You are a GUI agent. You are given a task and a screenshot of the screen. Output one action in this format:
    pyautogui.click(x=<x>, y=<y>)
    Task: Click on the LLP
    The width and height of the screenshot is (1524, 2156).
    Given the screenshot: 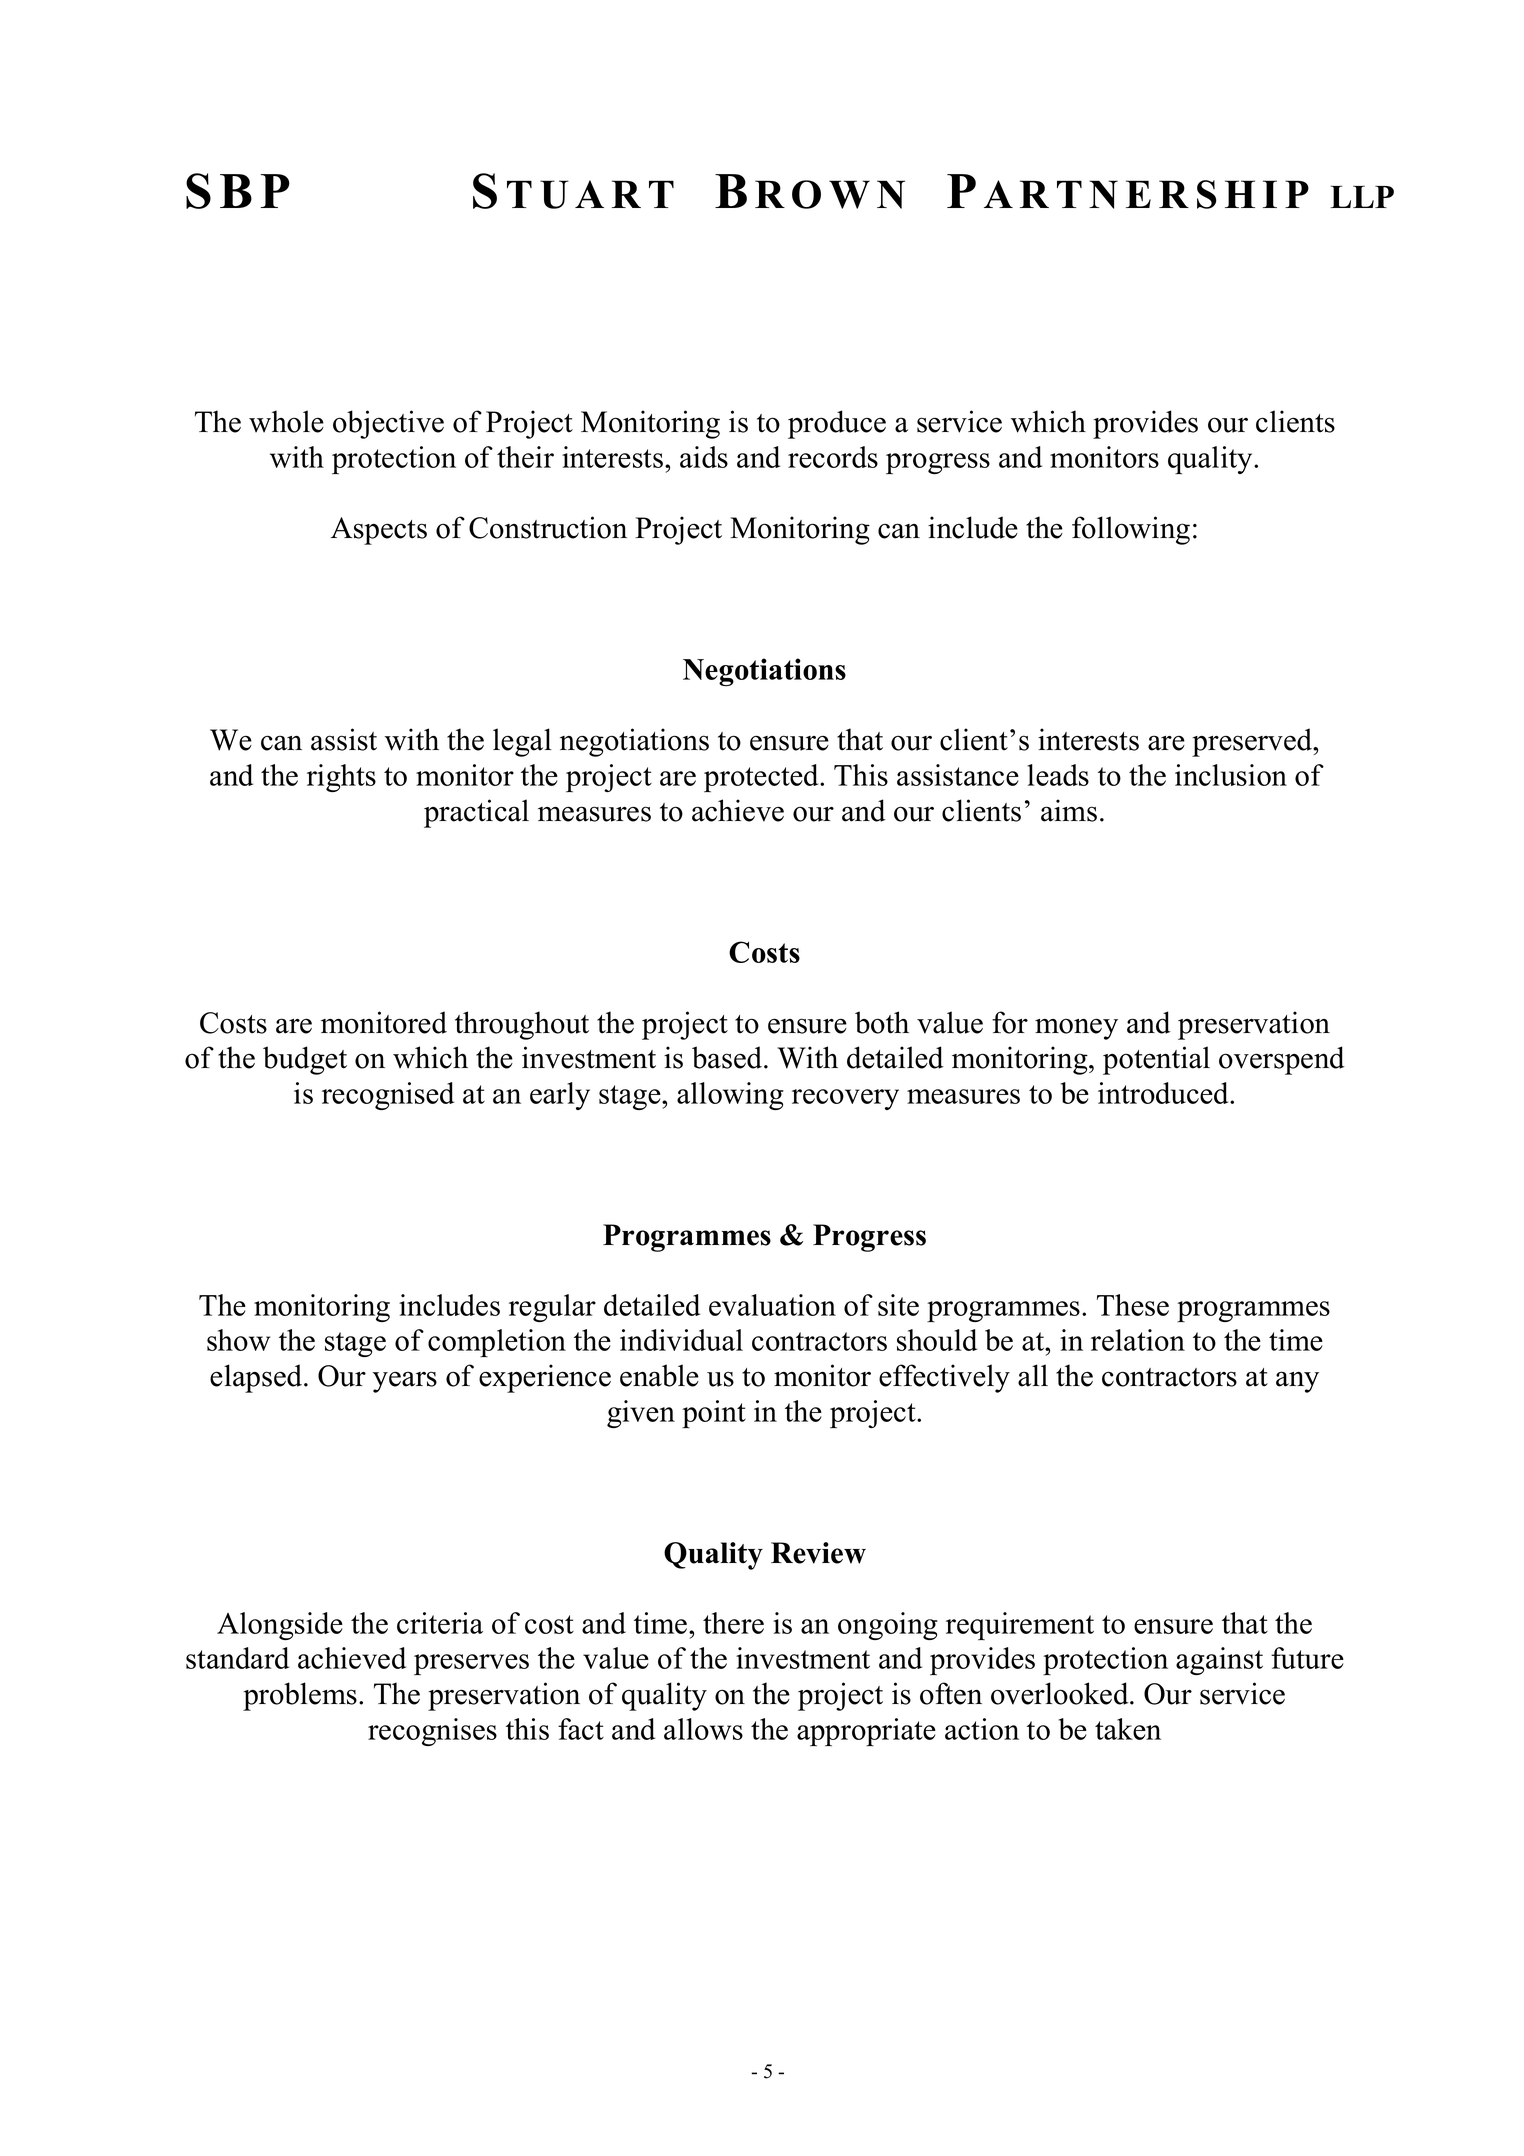 What is the action you would take?
    pyautogui.click(x=1362, y=196)
